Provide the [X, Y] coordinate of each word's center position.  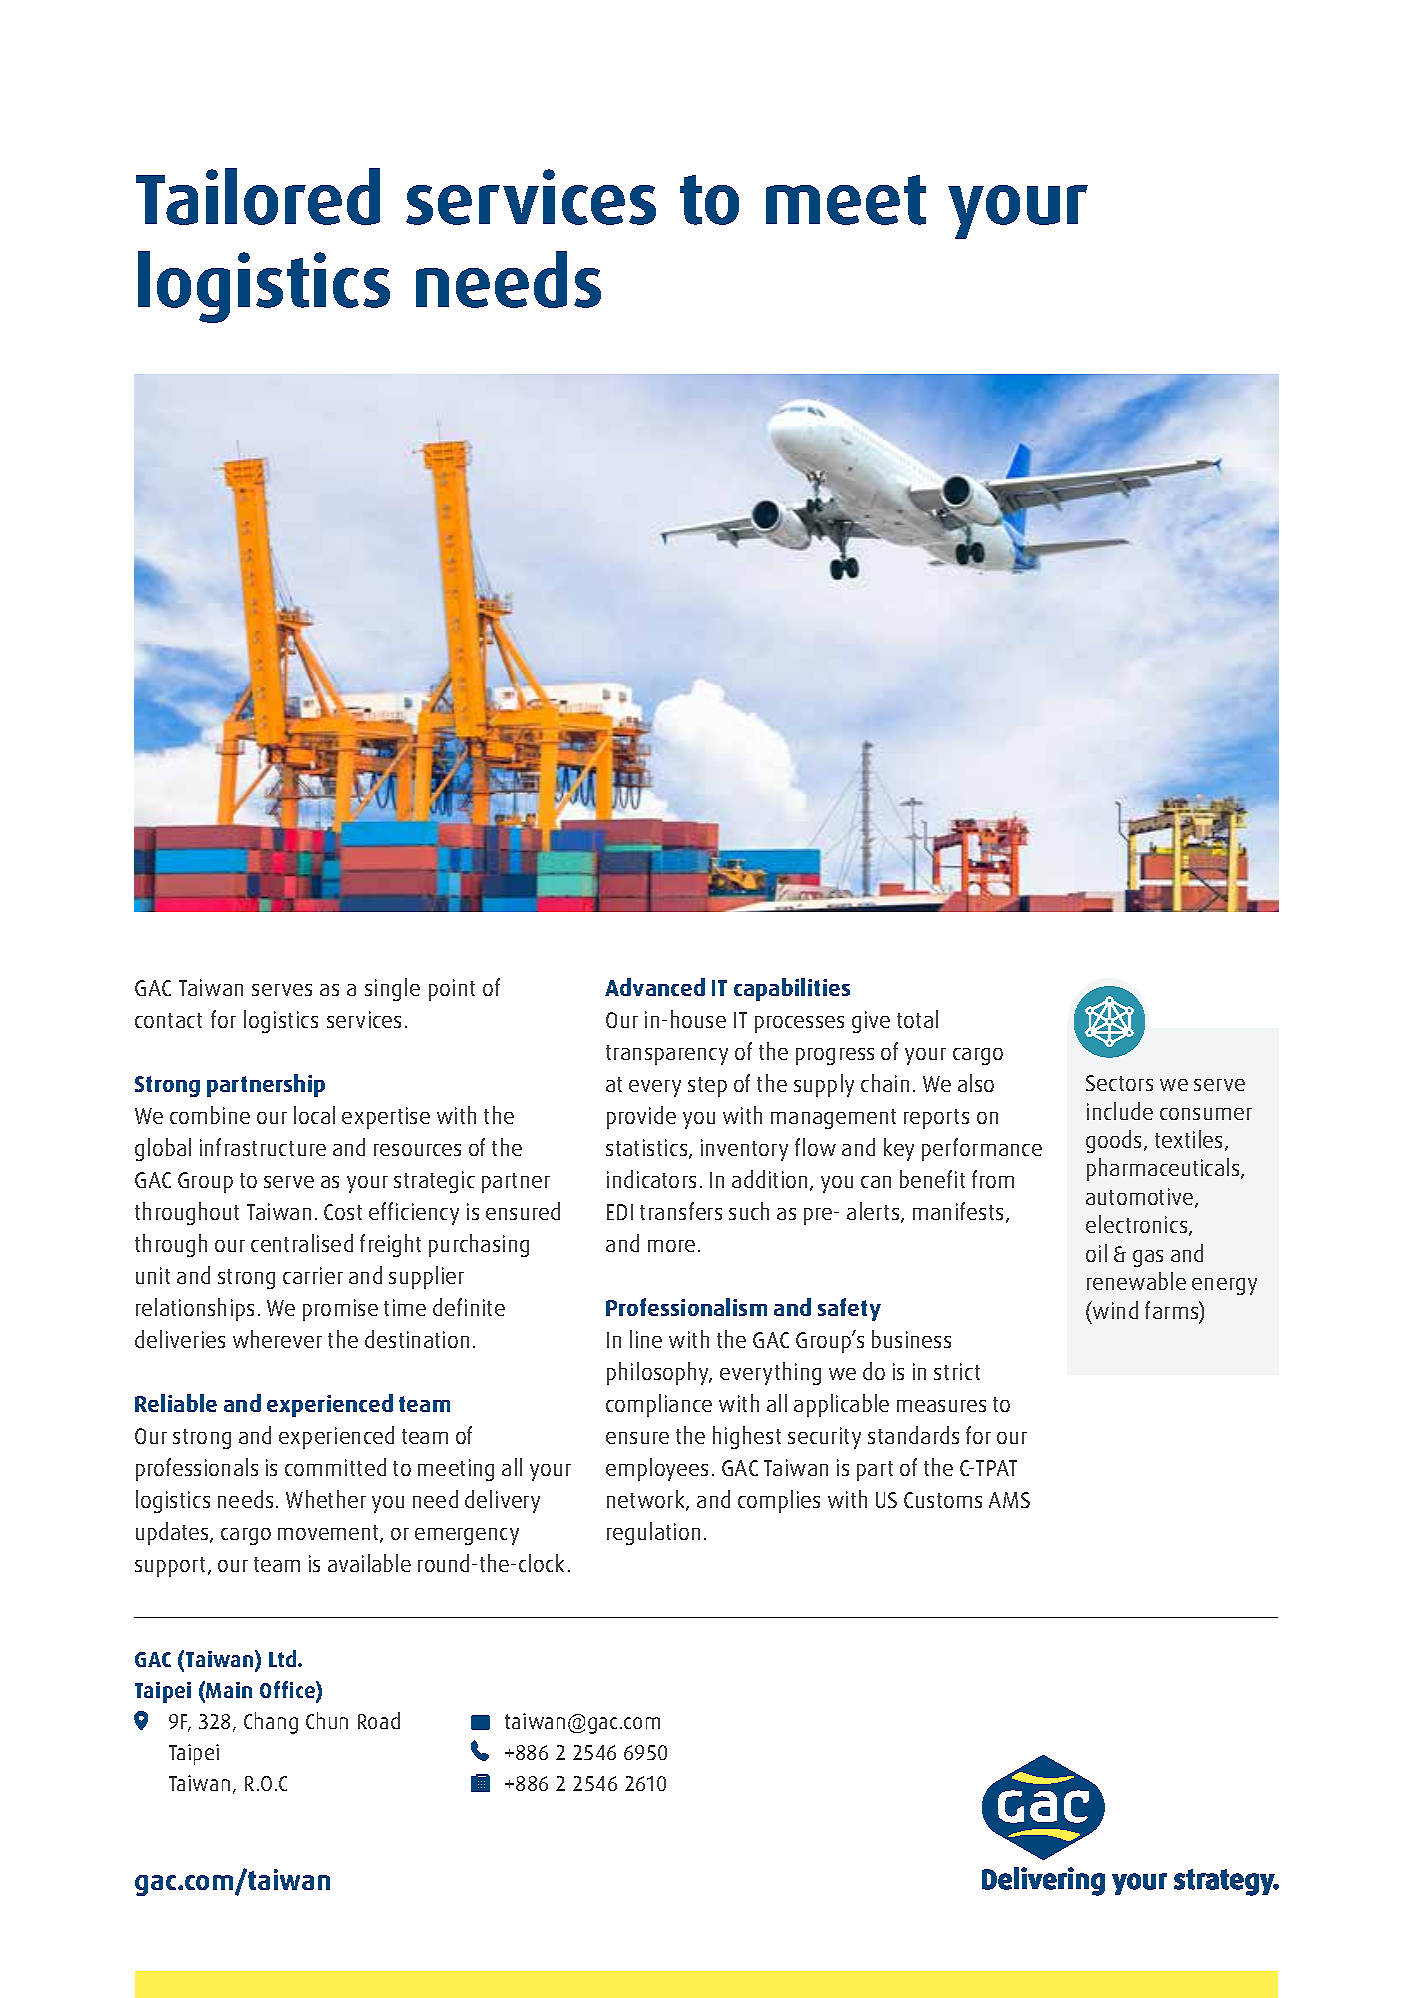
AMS [1009, 1500]
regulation [653, 1533]
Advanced [655, 987]
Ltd [284, 1658]
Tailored [258, 196]
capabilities [792, 989]
